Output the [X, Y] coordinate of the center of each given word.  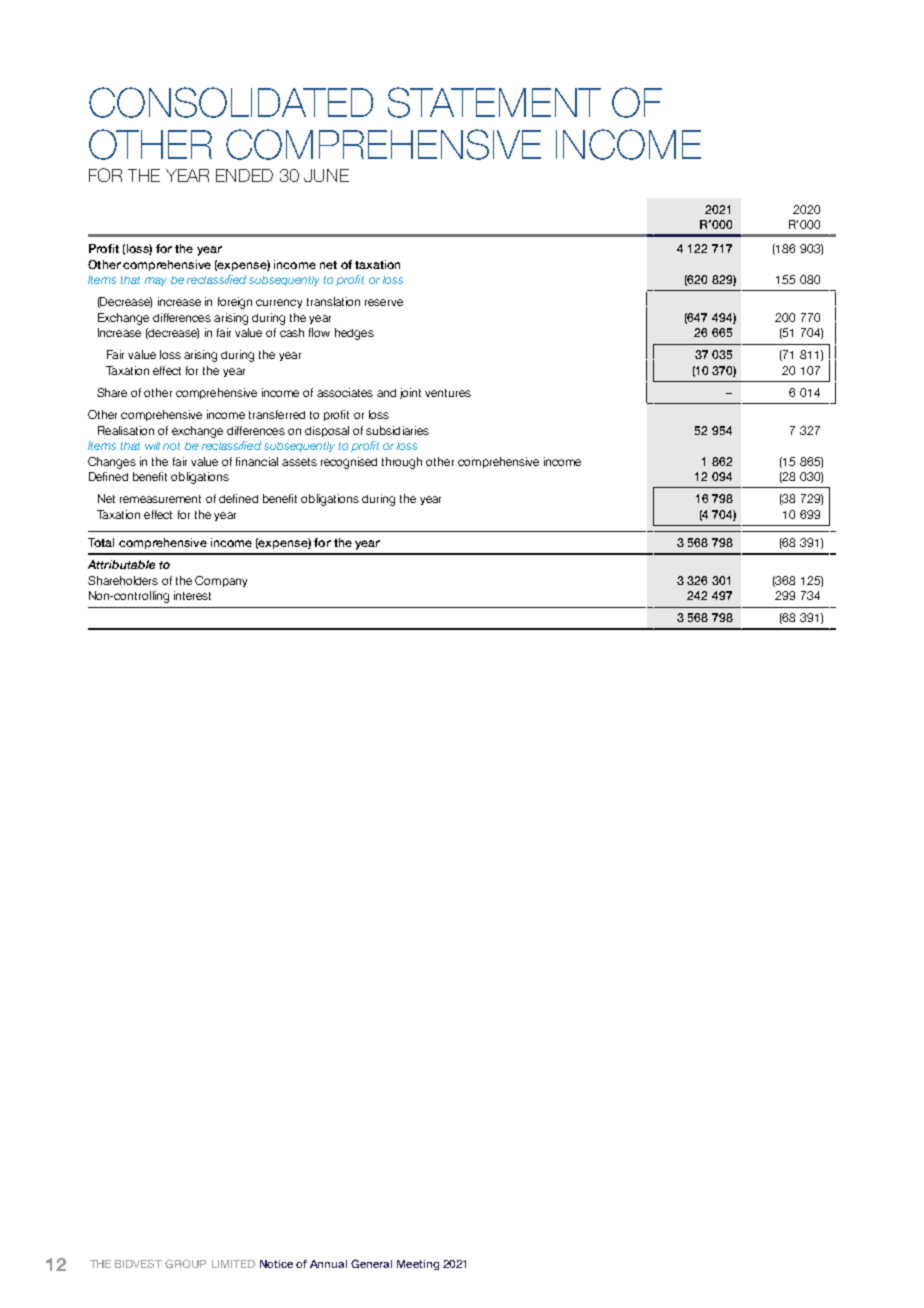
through [402, 463]
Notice [276, 1264]
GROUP [185, 1263]
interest [192, 595]
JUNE [326, 175]
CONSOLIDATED [231, 102]
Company [221, 581]
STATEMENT [494, 102]
